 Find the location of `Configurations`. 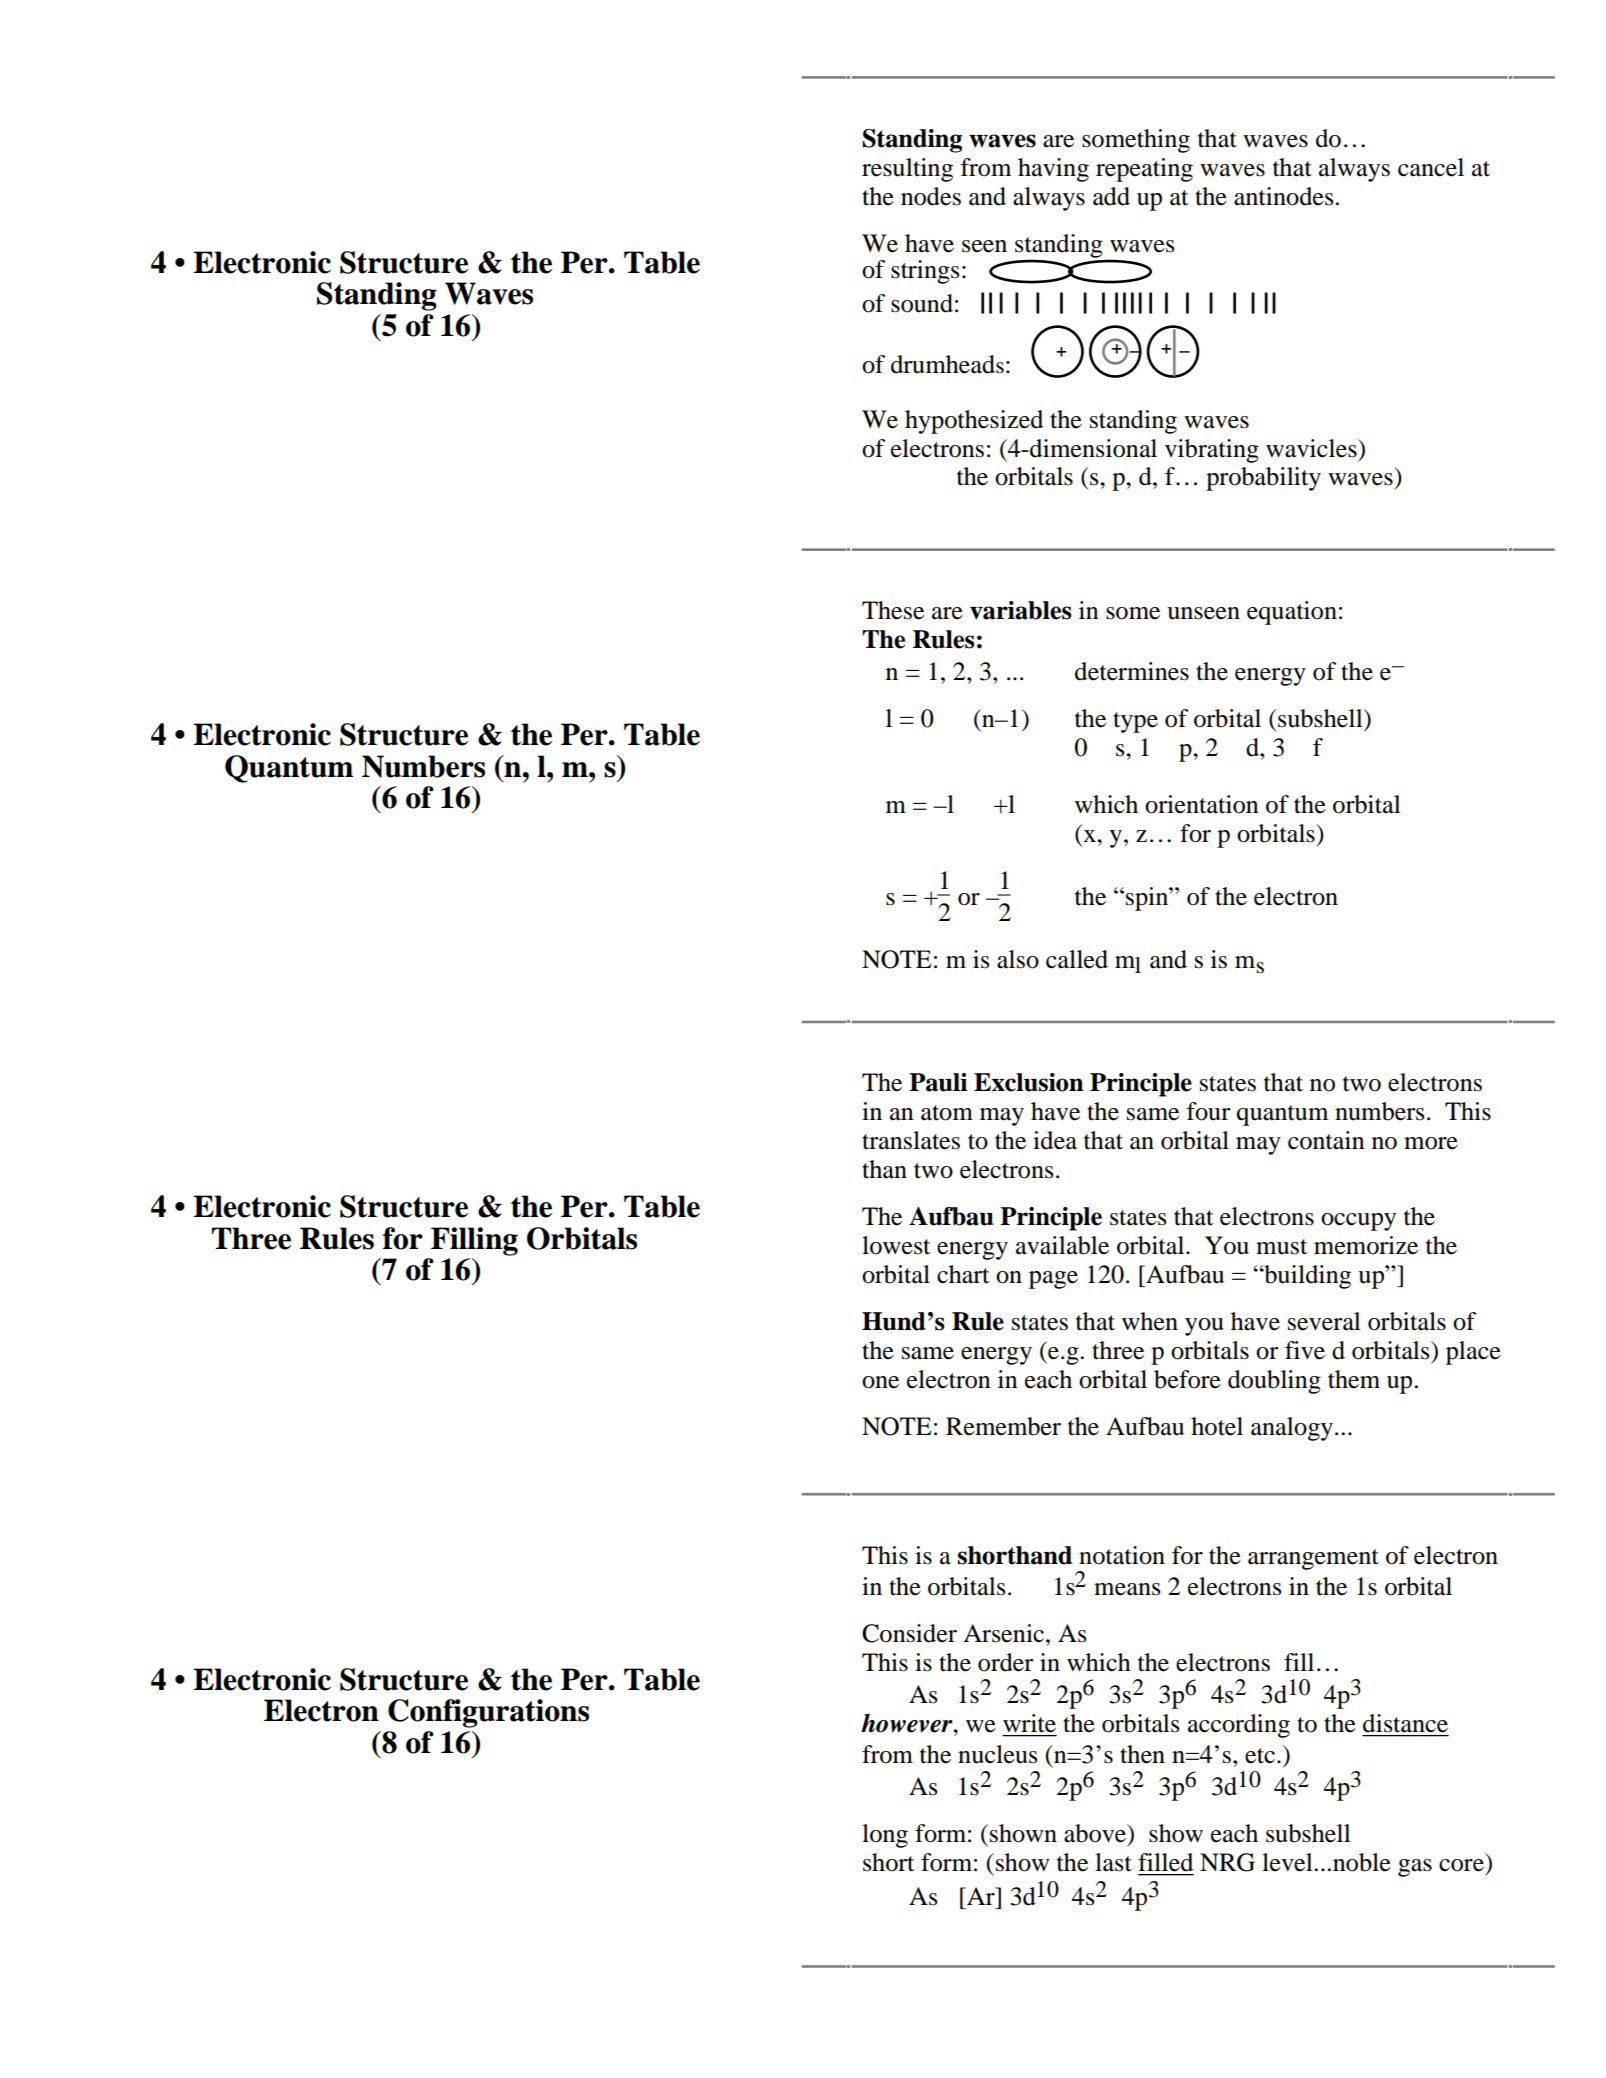

Configurations is located at coordinates (488, 1713).
